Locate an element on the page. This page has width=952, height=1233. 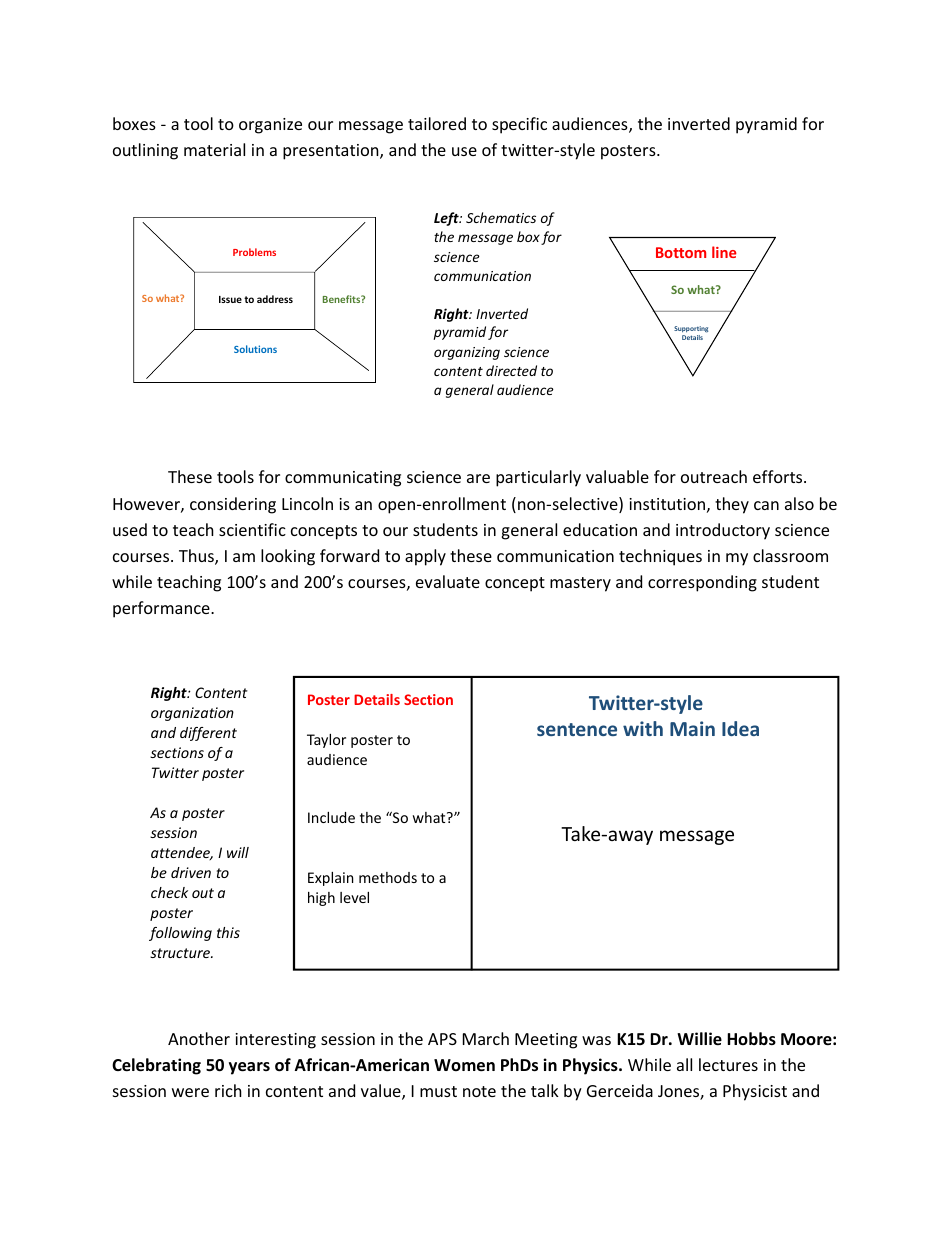
sentence is located at coordinates (577, 729).
